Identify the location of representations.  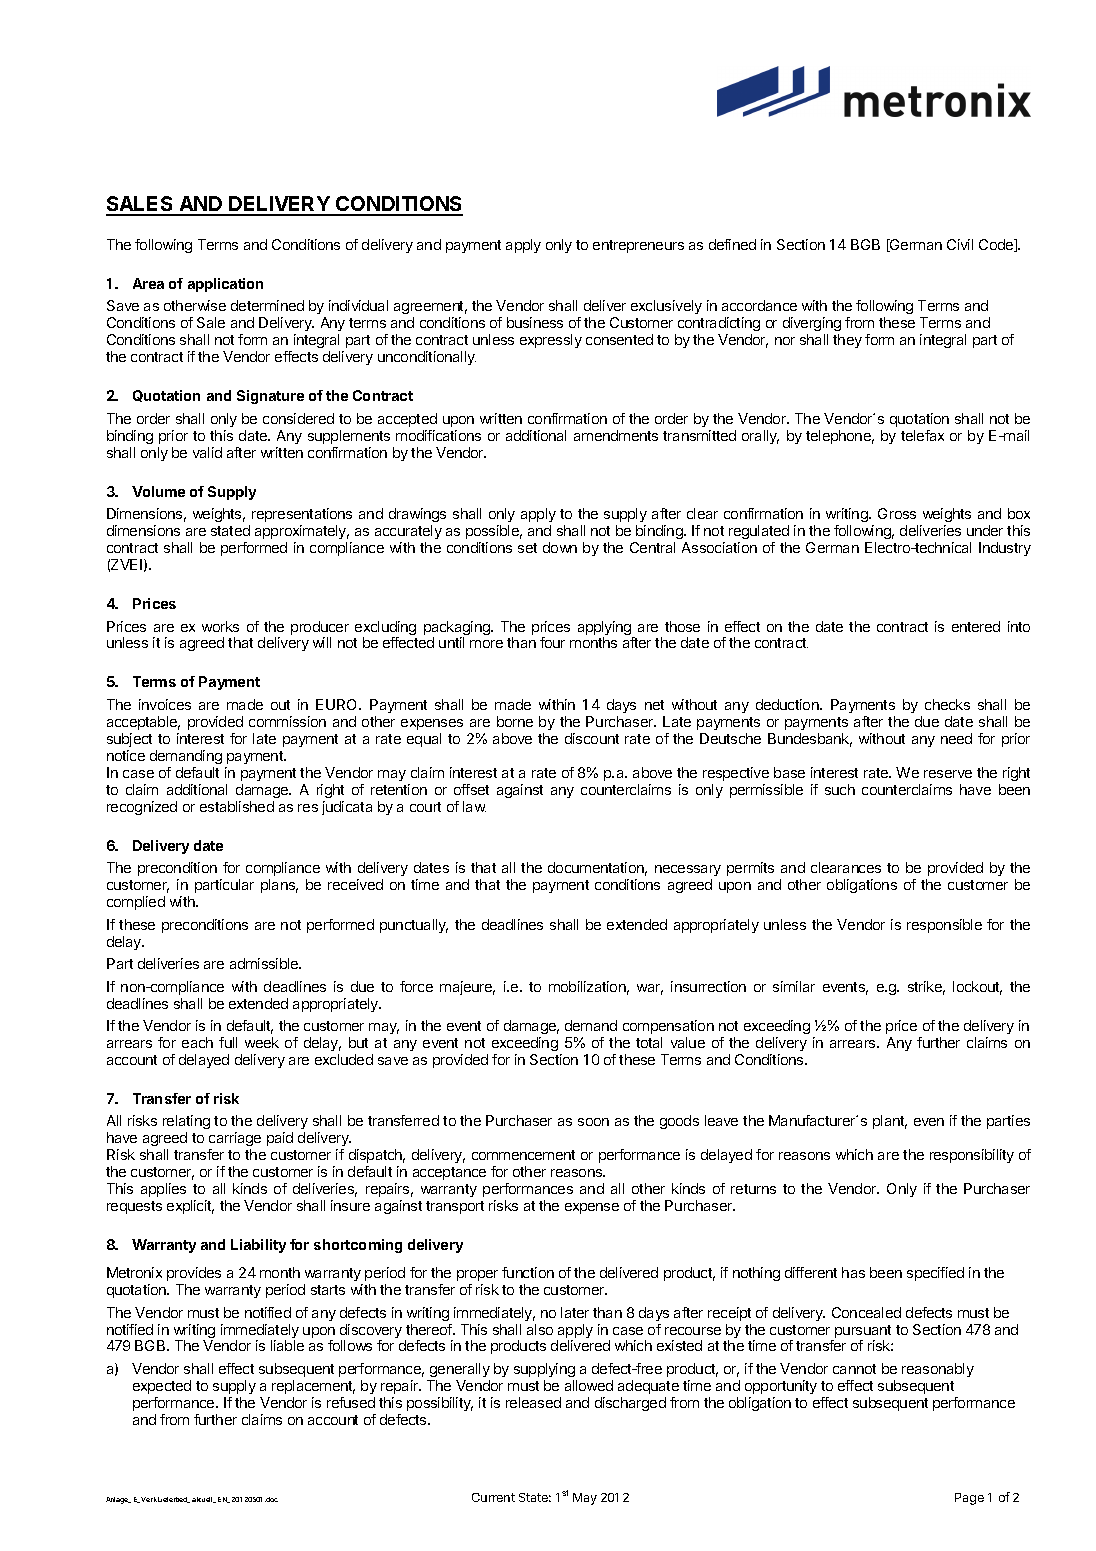
(302, 515).
